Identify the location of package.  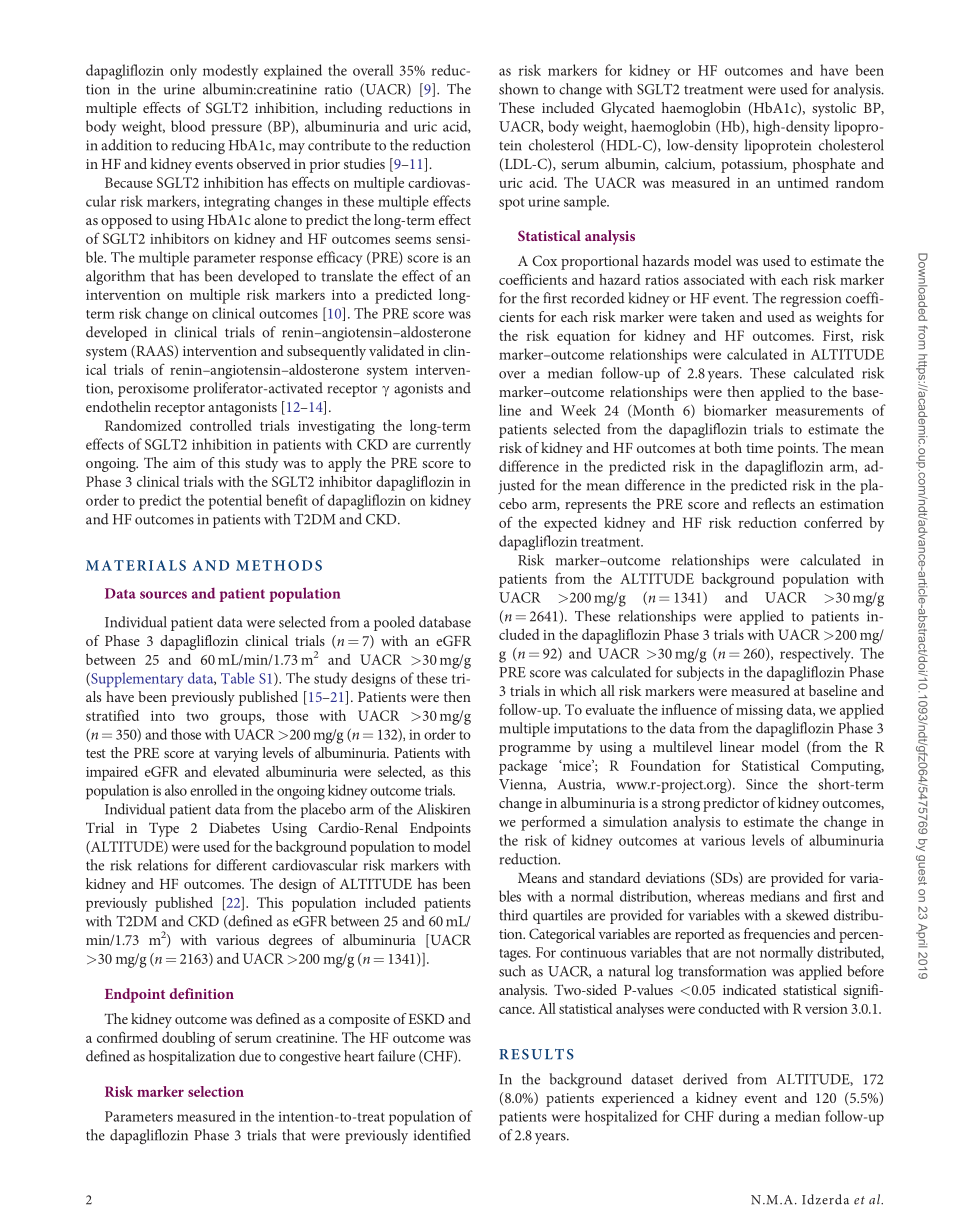
(523, 767).
